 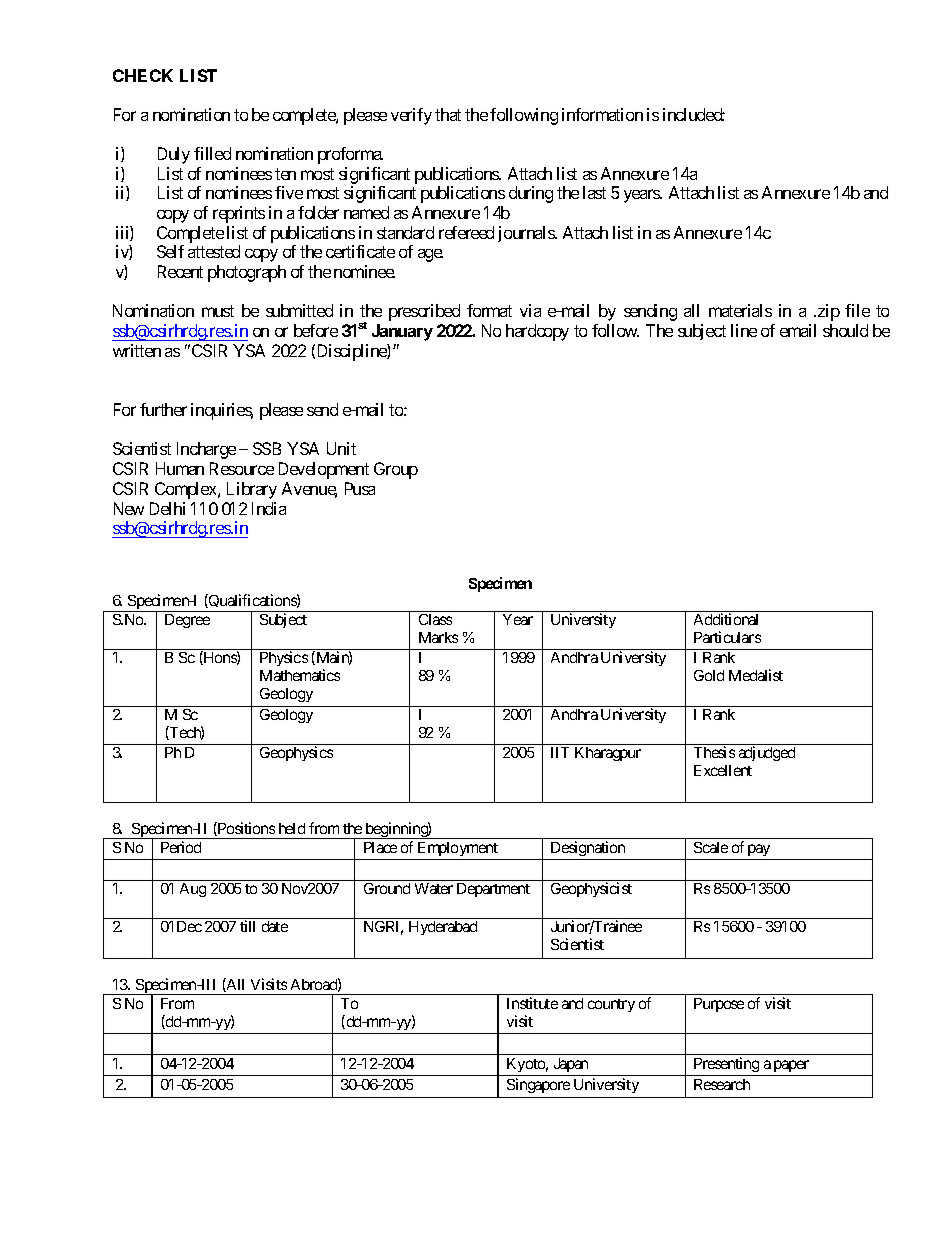 I want to click on Department, so click(x=493, y=890).
